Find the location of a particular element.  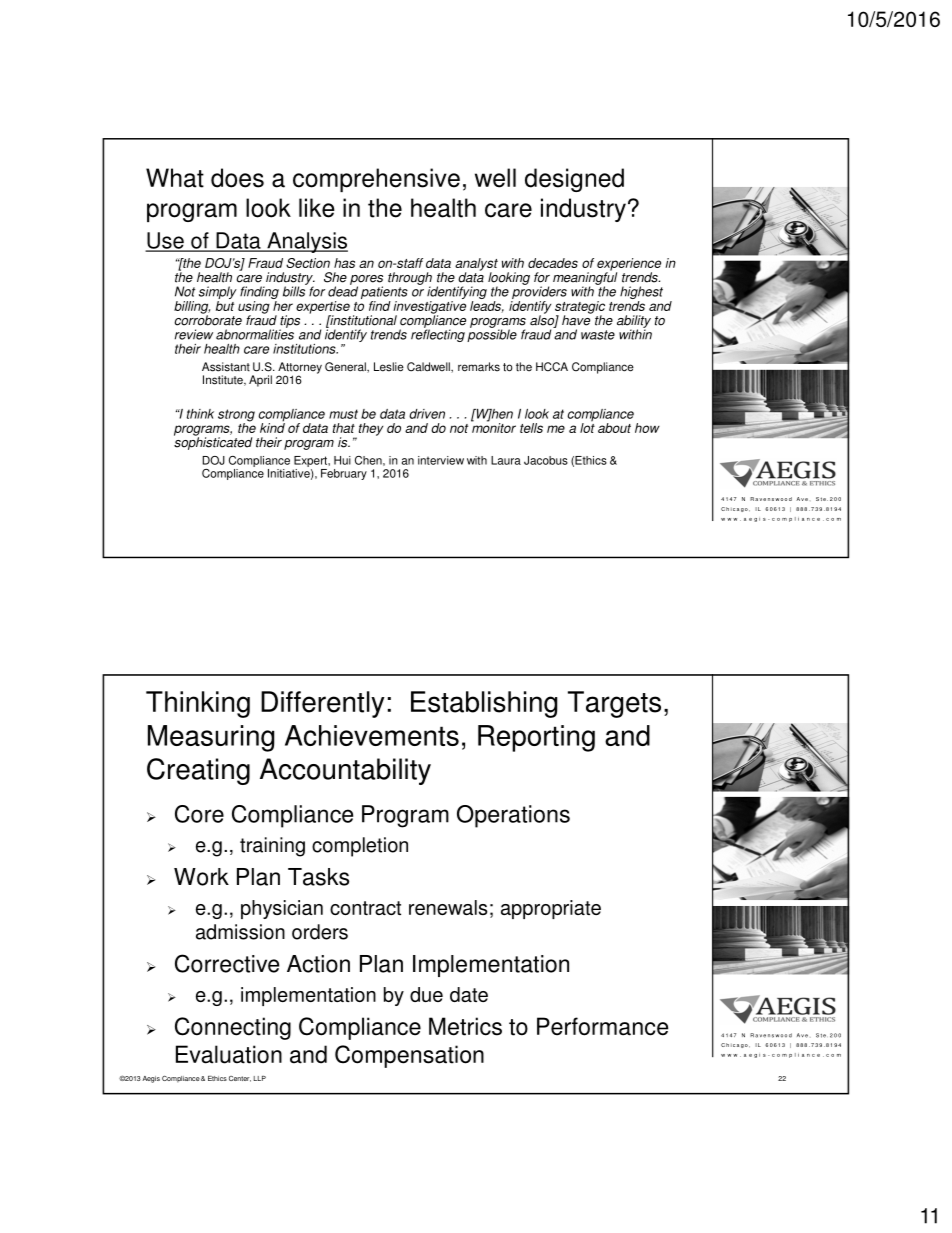

Evaluation is located at coordinates (229, 1054).
